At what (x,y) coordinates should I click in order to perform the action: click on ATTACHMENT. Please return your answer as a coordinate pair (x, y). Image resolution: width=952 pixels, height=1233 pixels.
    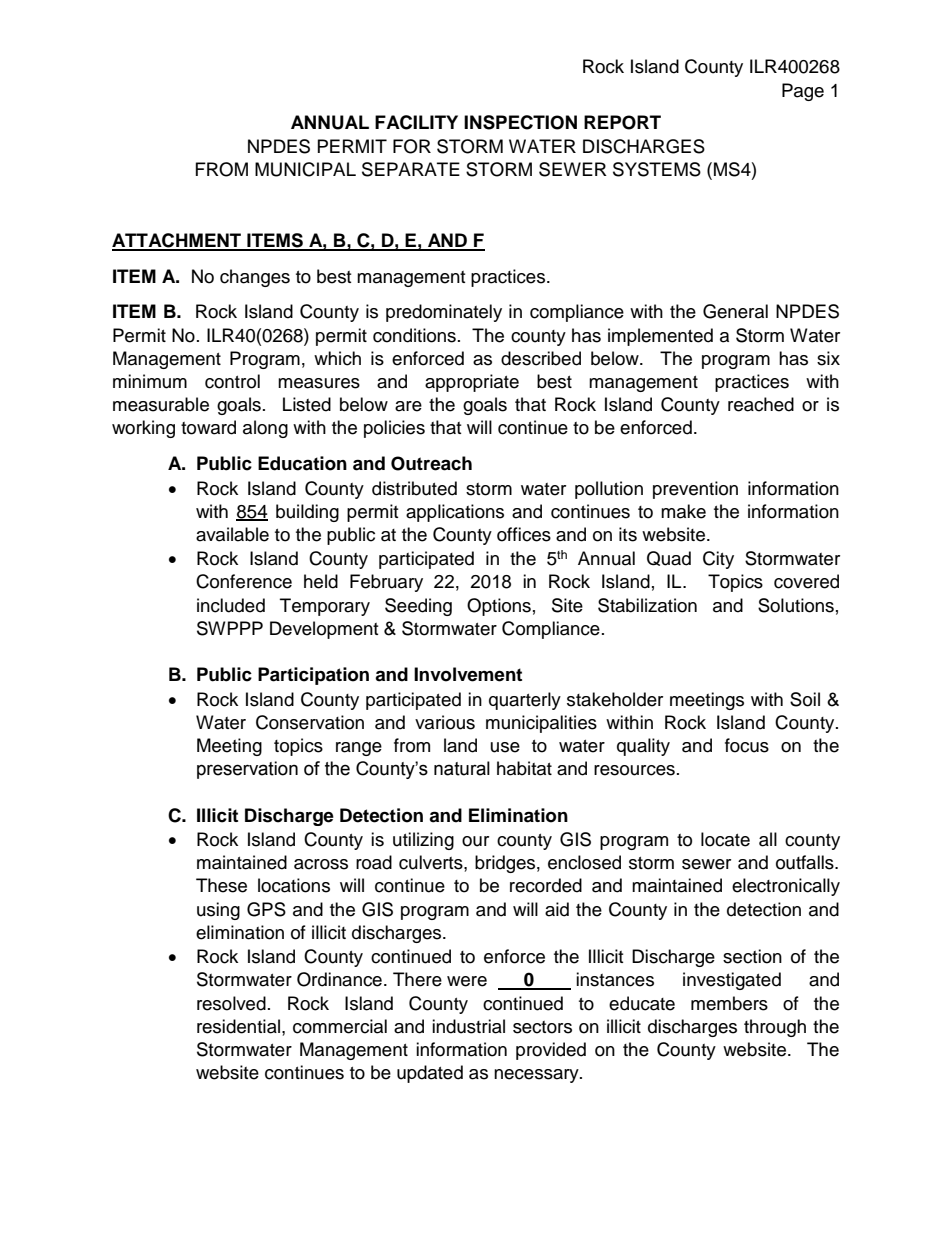
    Looking at the image, I should click on (178, 241).
